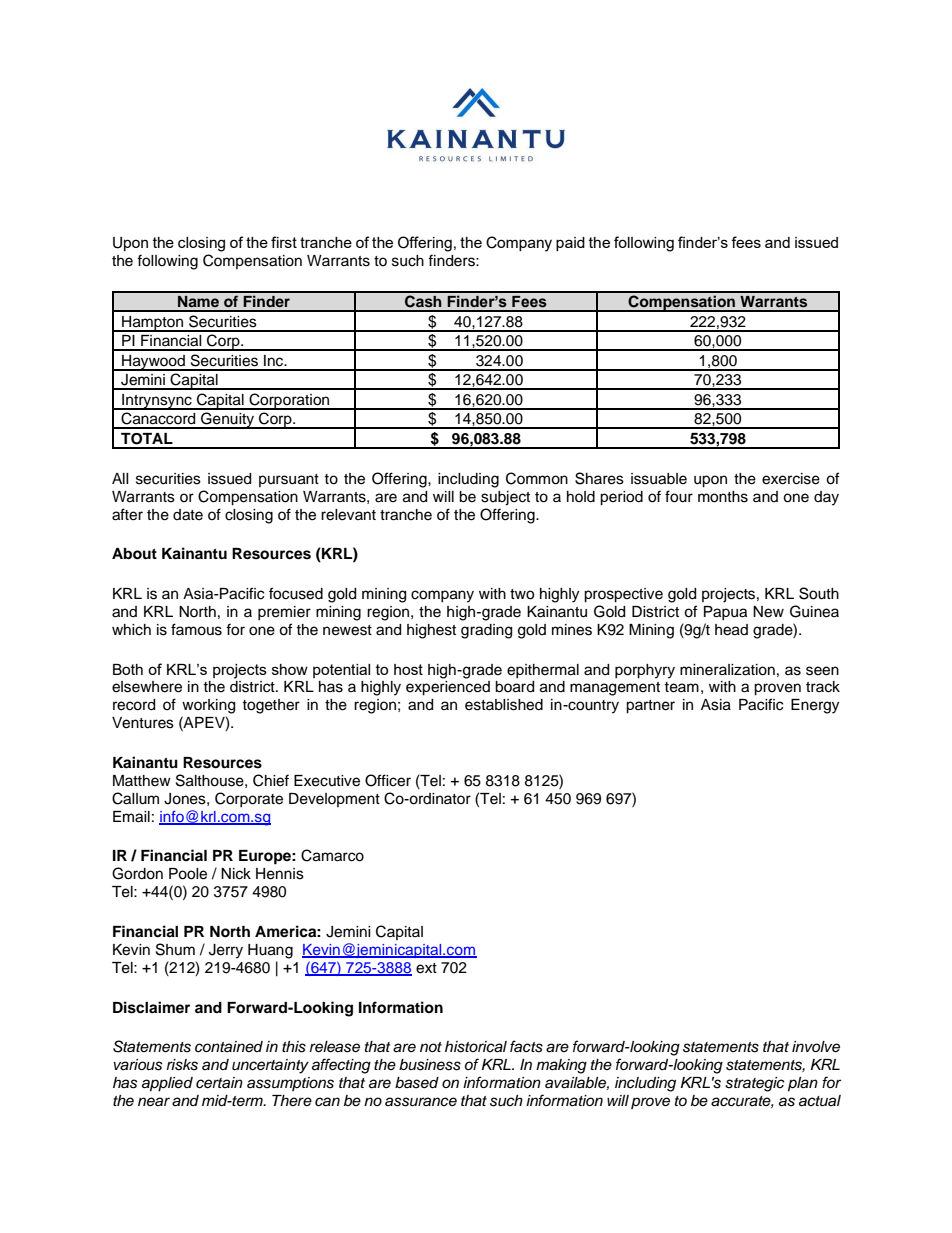 This screenshot has height=1233, width=952. Describe the element at coordinates (188, 515) in the screenshot. I see `date` at that location.
